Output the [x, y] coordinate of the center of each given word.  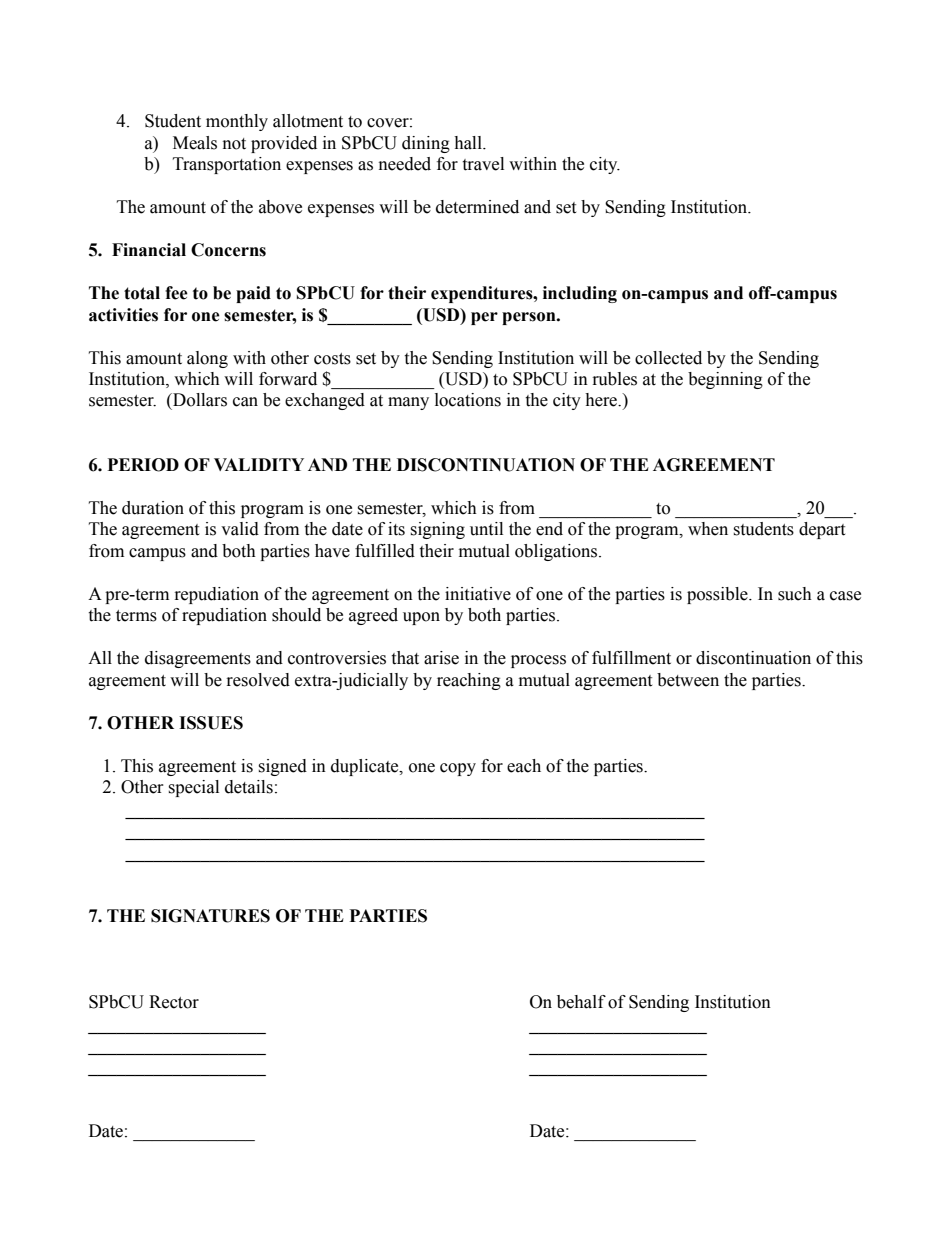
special [193, 788]
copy [458, 769]
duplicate [366, 767]
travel [483, 164]
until [486, 529]
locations [468, 400]
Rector [174, 1002]
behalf [581, 1002]
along [207, 359]
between [688, 680]
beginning [725, 380]
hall [469, 143]
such [795, 594]
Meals [195, 143]
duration [153, 508]
